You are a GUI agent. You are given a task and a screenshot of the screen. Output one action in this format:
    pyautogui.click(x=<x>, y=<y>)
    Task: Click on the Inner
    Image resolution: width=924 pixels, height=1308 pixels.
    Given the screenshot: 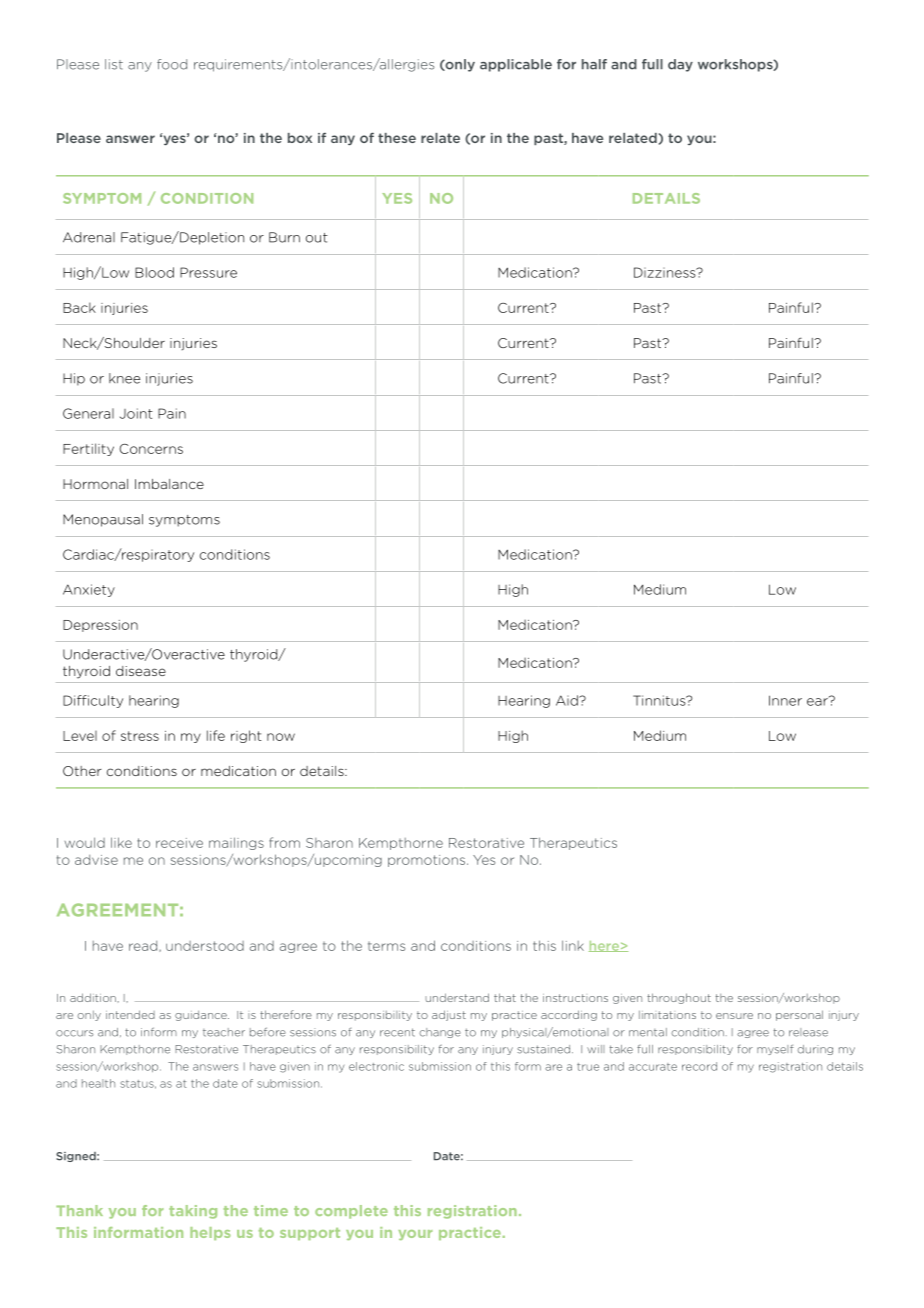 What is the action you would take?
    pyautogui.click(x=785, y=700)
